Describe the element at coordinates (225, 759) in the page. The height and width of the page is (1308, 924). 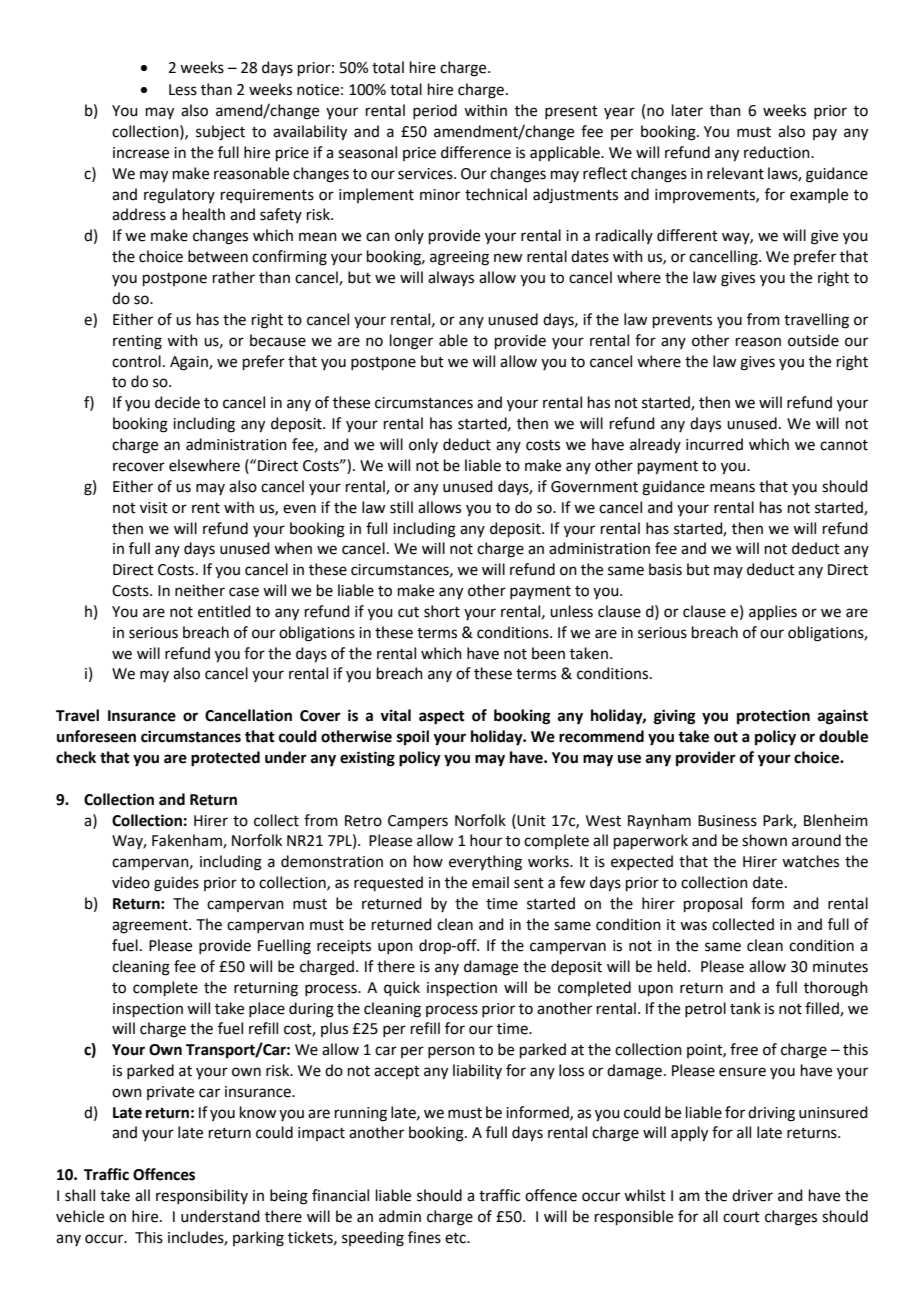
I see `protected` at that location.
